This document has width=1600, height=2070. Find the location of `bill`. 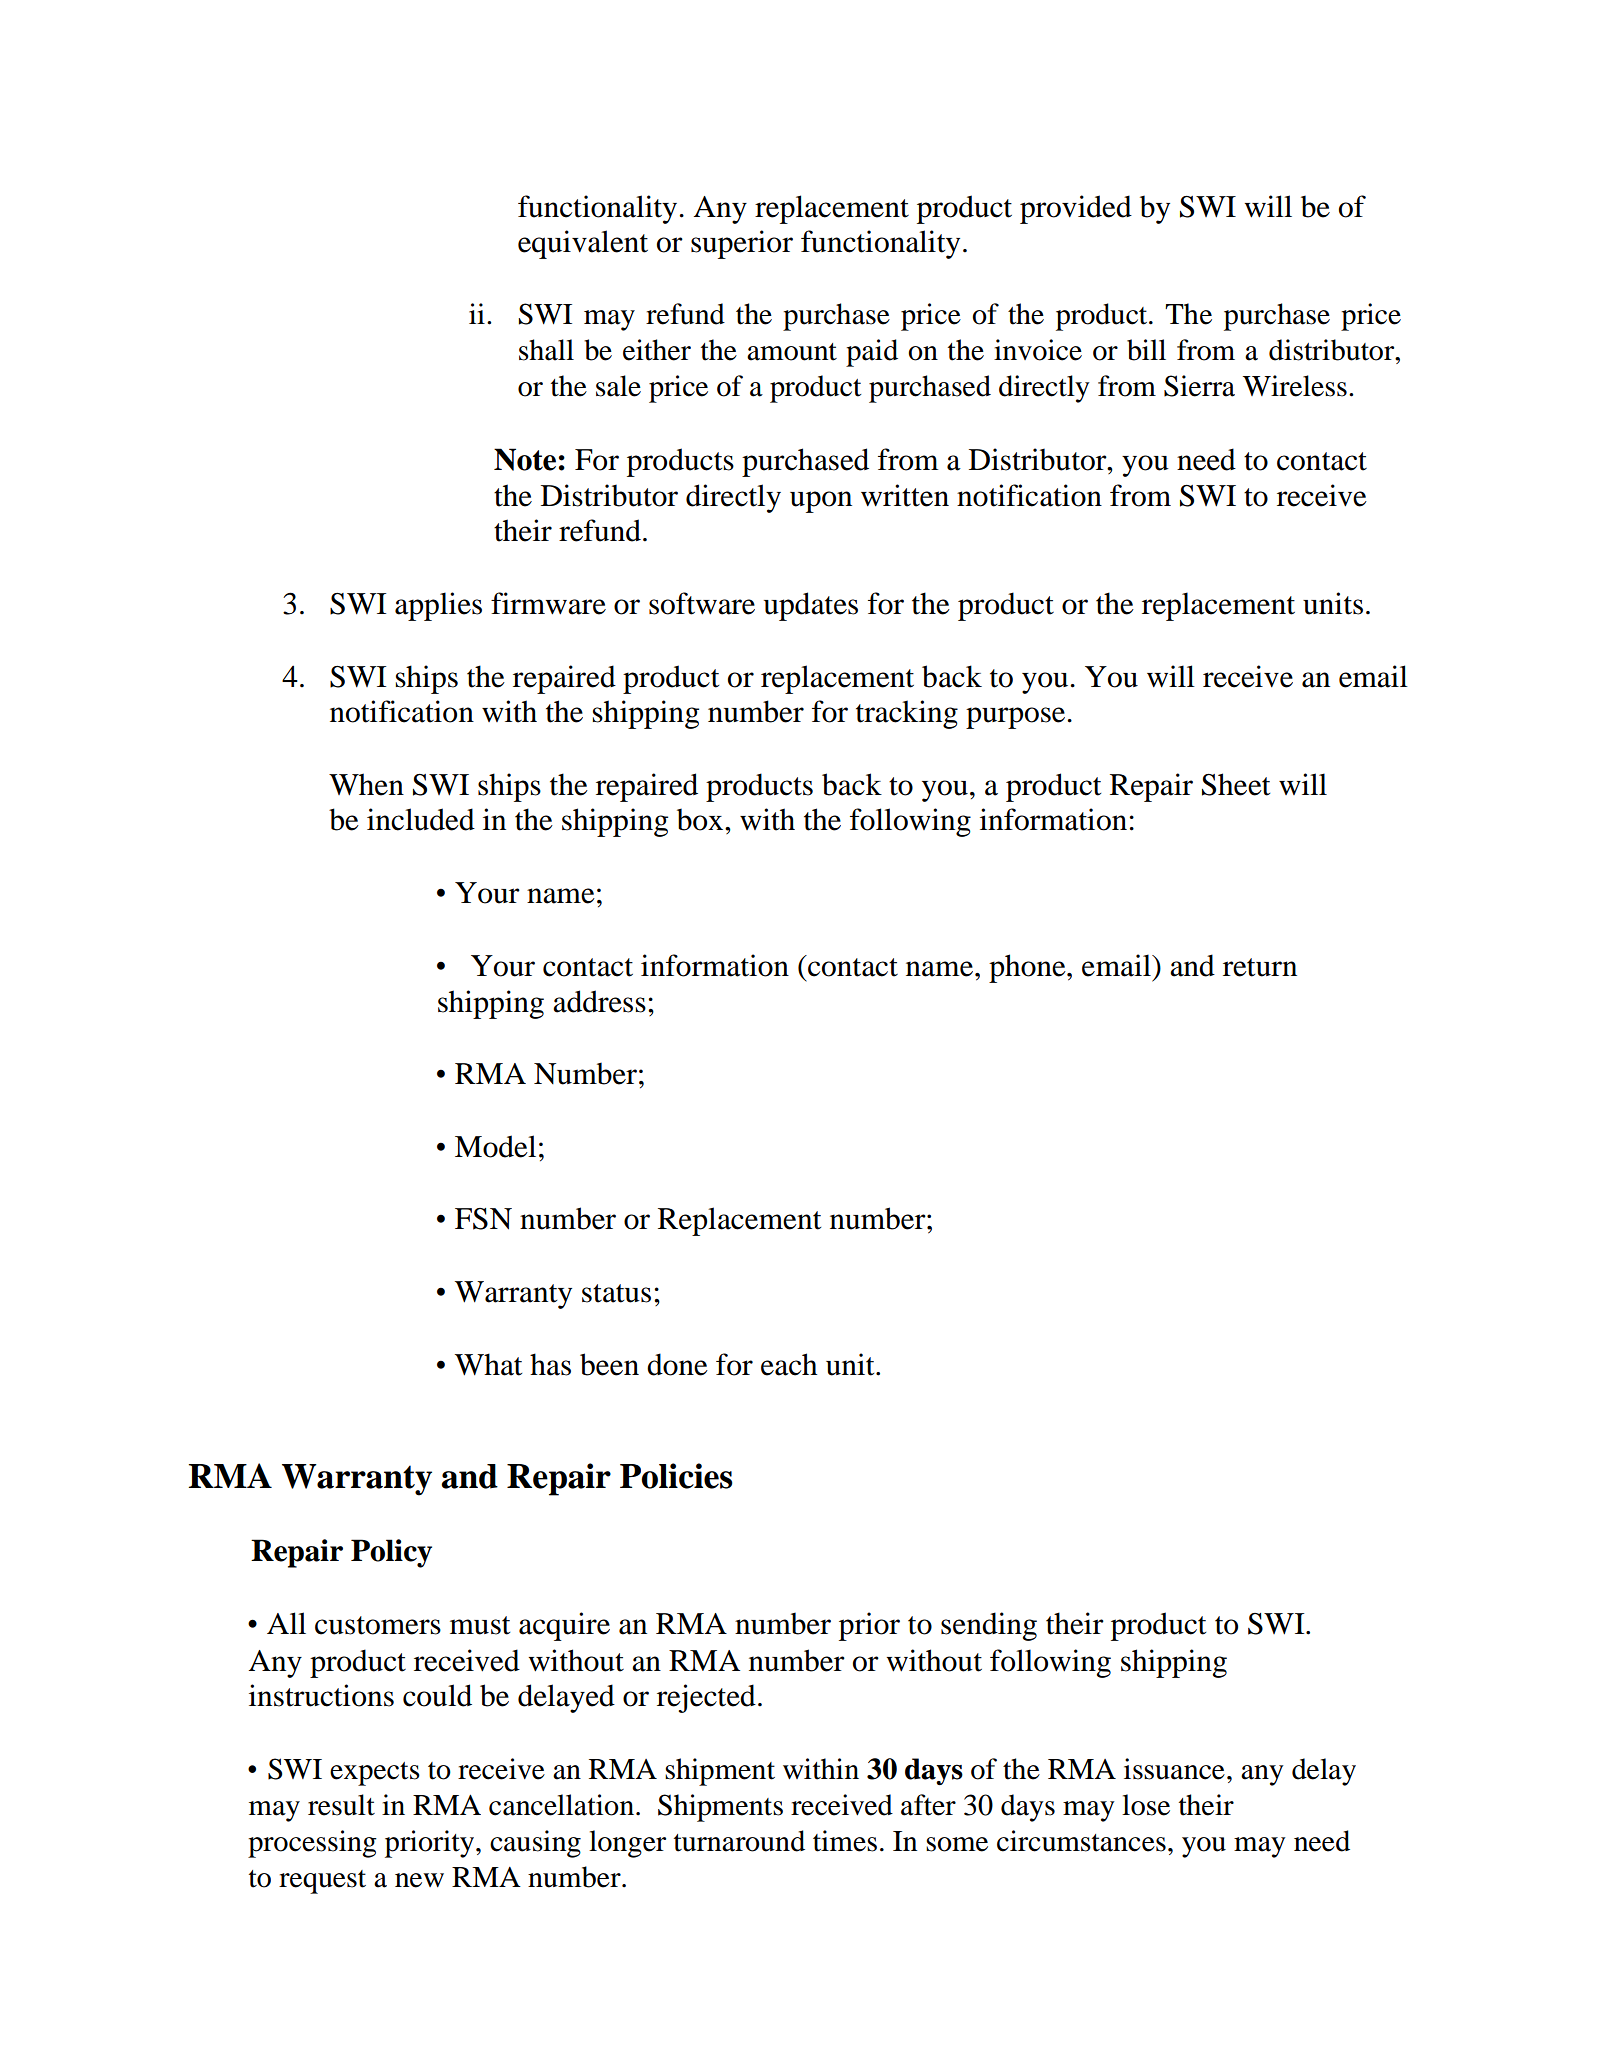

bill is located at coordinates (1146, 350).
